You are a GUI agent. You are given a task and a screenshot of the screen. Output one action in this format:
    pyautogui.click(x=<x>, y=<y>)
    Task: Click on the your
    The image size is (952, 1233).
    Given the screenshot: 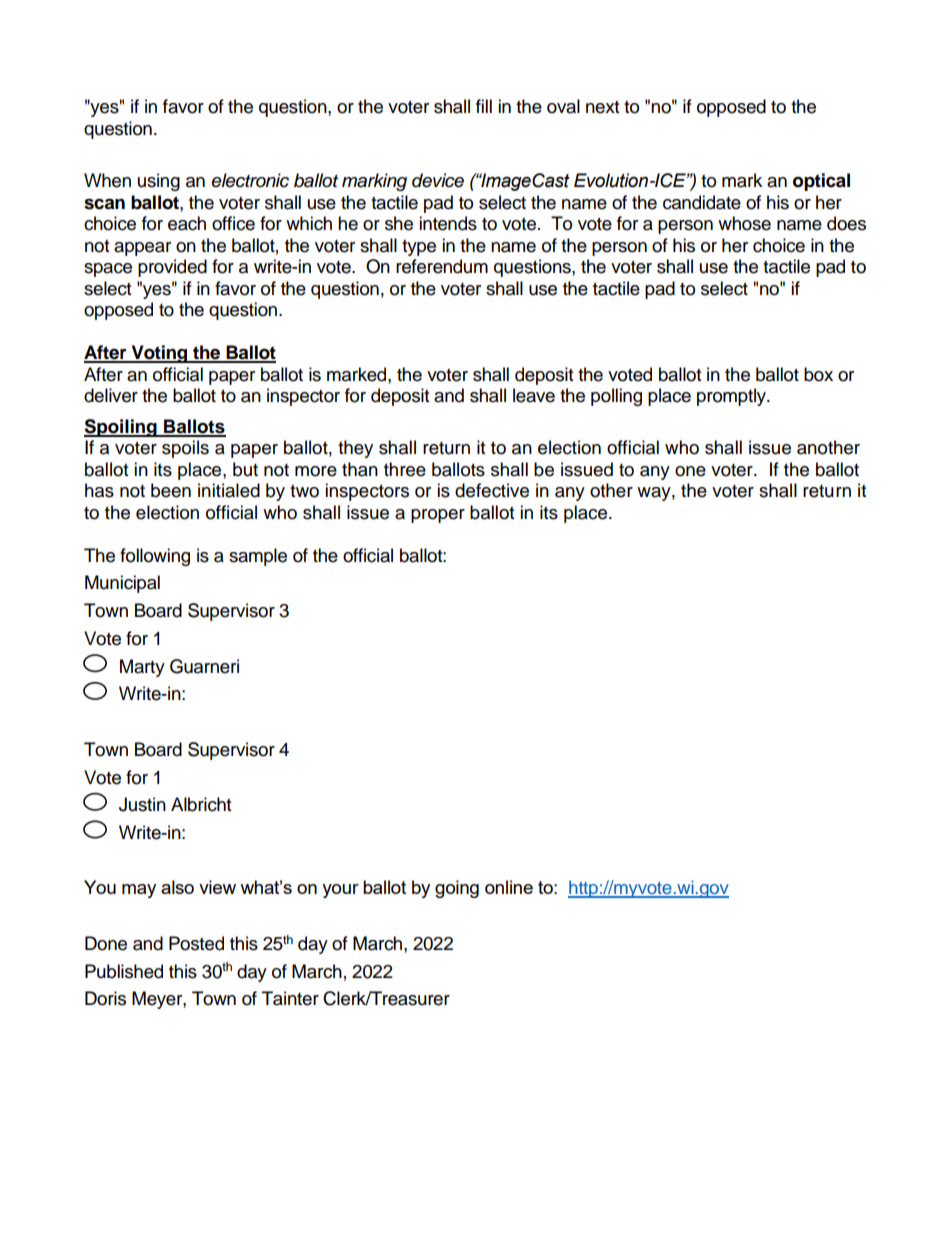 What is the action you would take?
    pyautogui.click(x=340, y=891)
